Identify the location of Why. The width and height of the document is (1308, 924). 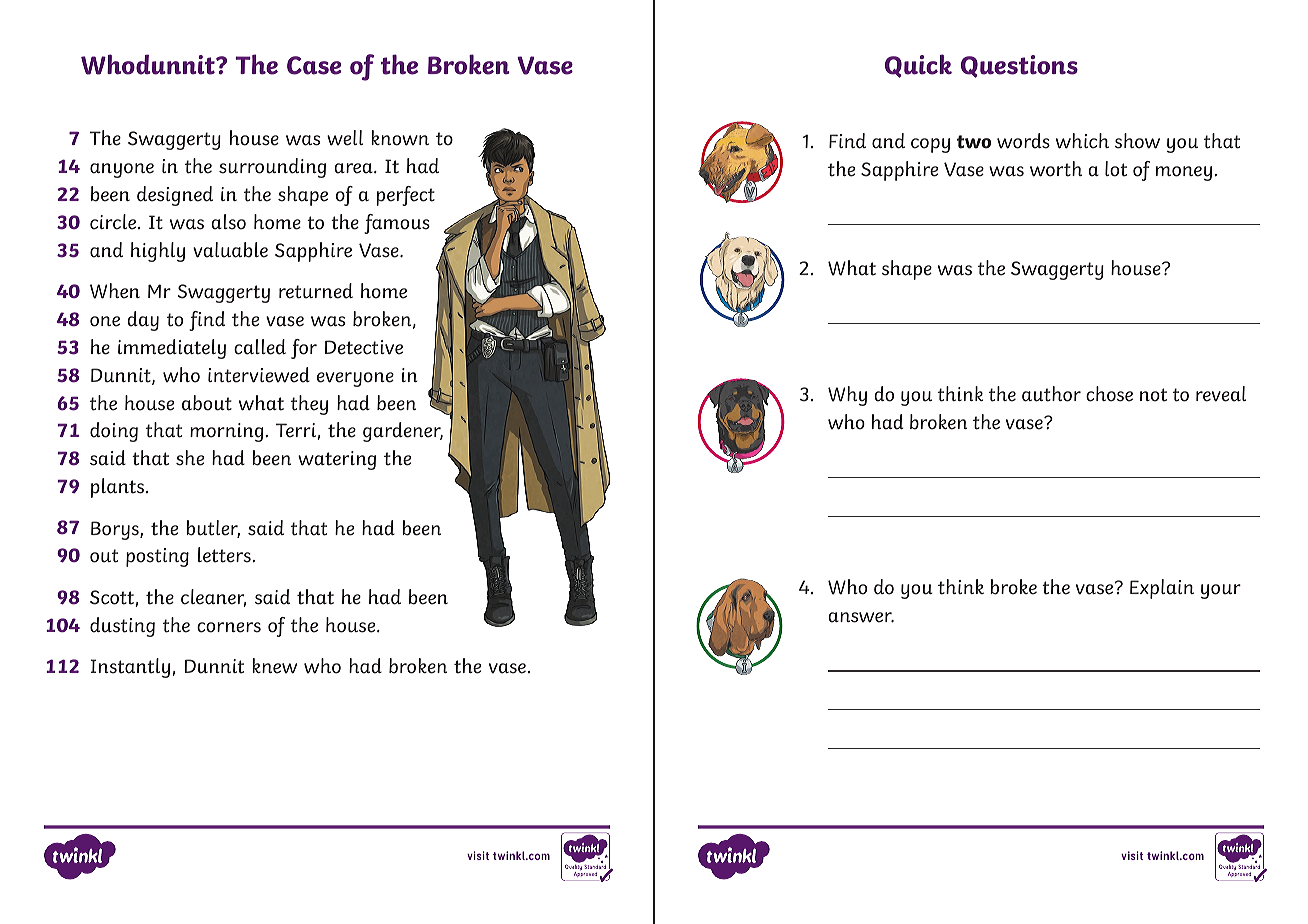
(847, 396).
